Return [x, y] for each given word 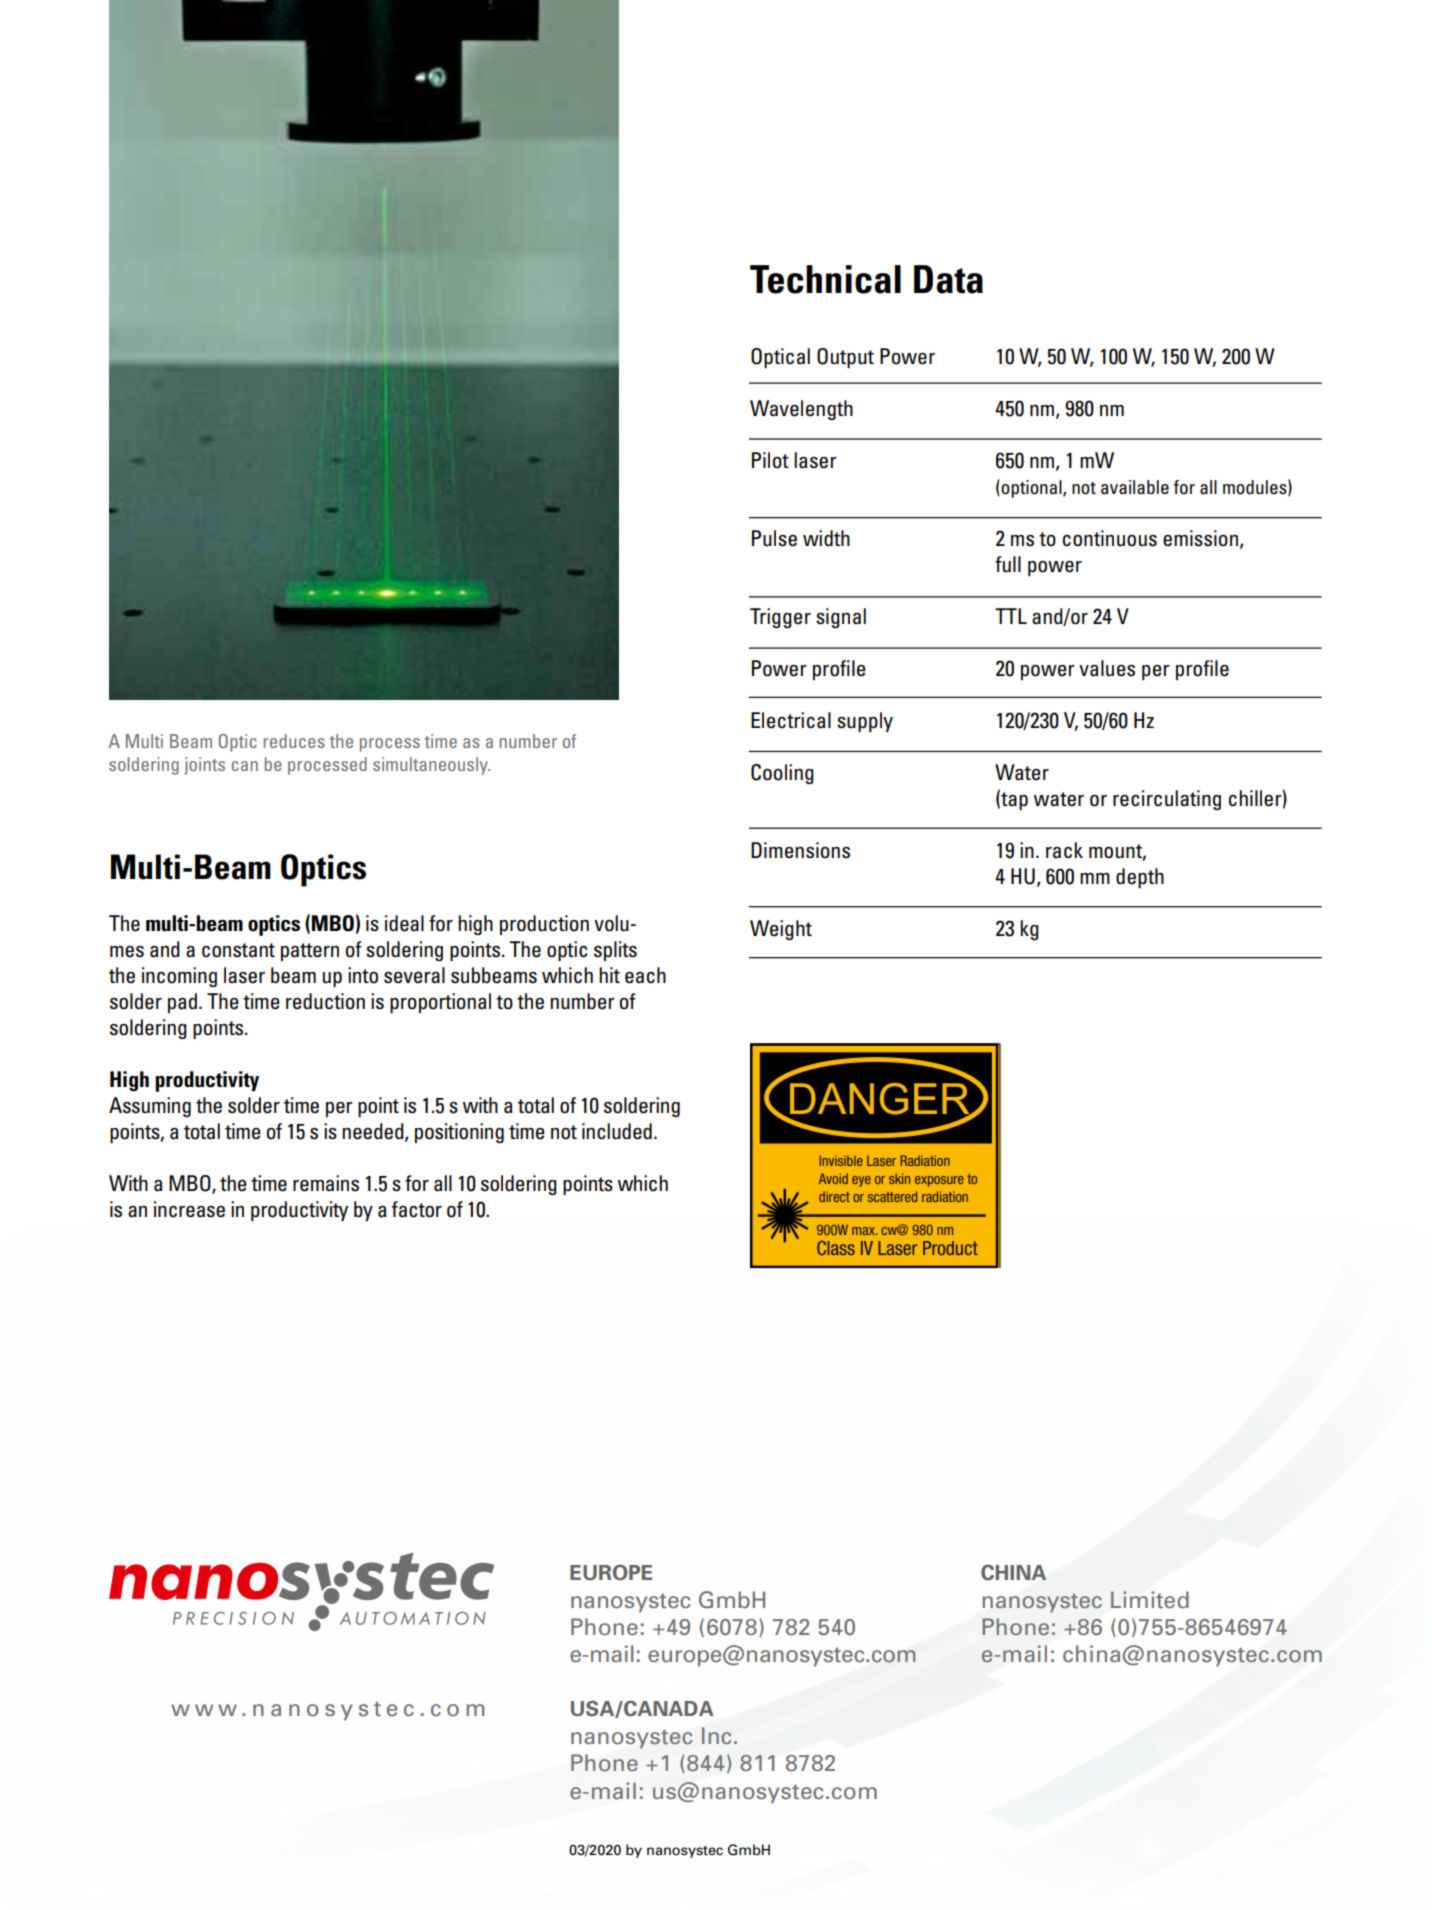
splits [615, 951]
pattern [310, 952]
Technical [825, 279]
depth [1140, 878]
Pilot [770, 460]
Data [948, 279]
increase [189, 1209]
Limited [1150, 1600]
